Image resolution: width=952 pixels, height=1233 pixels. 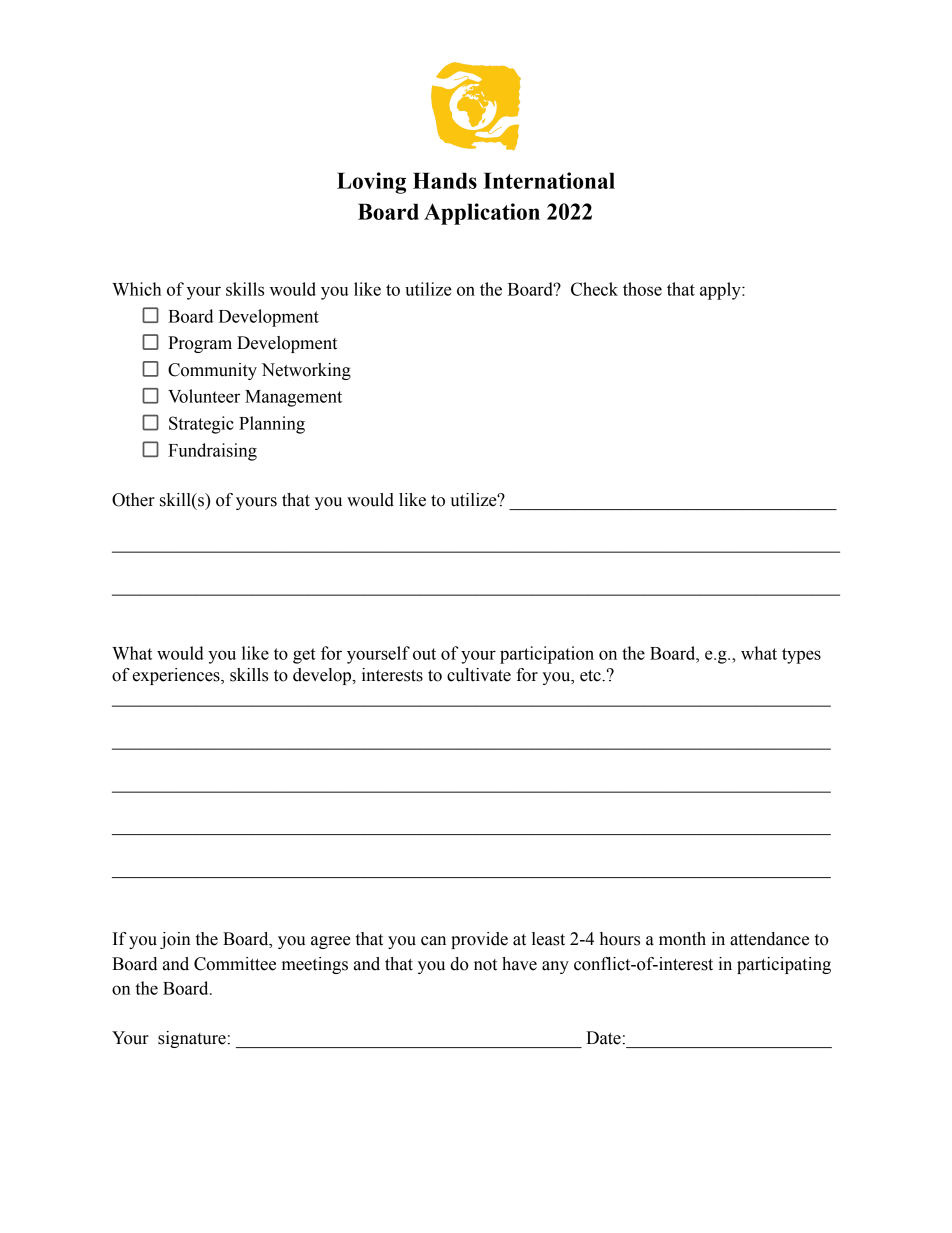 What do you see at coordinates (479, 675) in the image?
I see `cultivate` at bounding box center [479, 675].
